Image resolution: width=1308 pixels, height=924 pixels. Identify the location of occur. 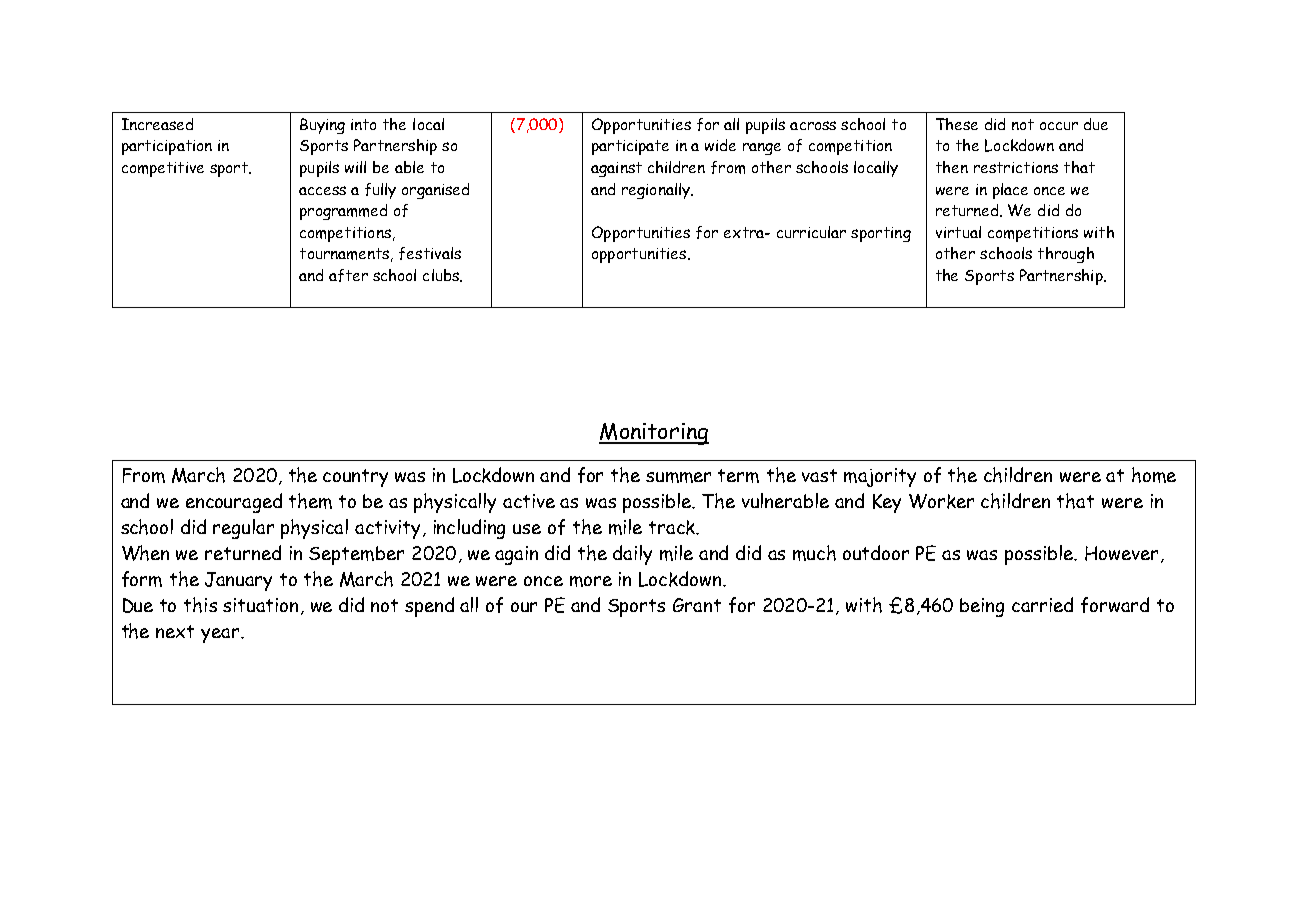
(1059, 126).
